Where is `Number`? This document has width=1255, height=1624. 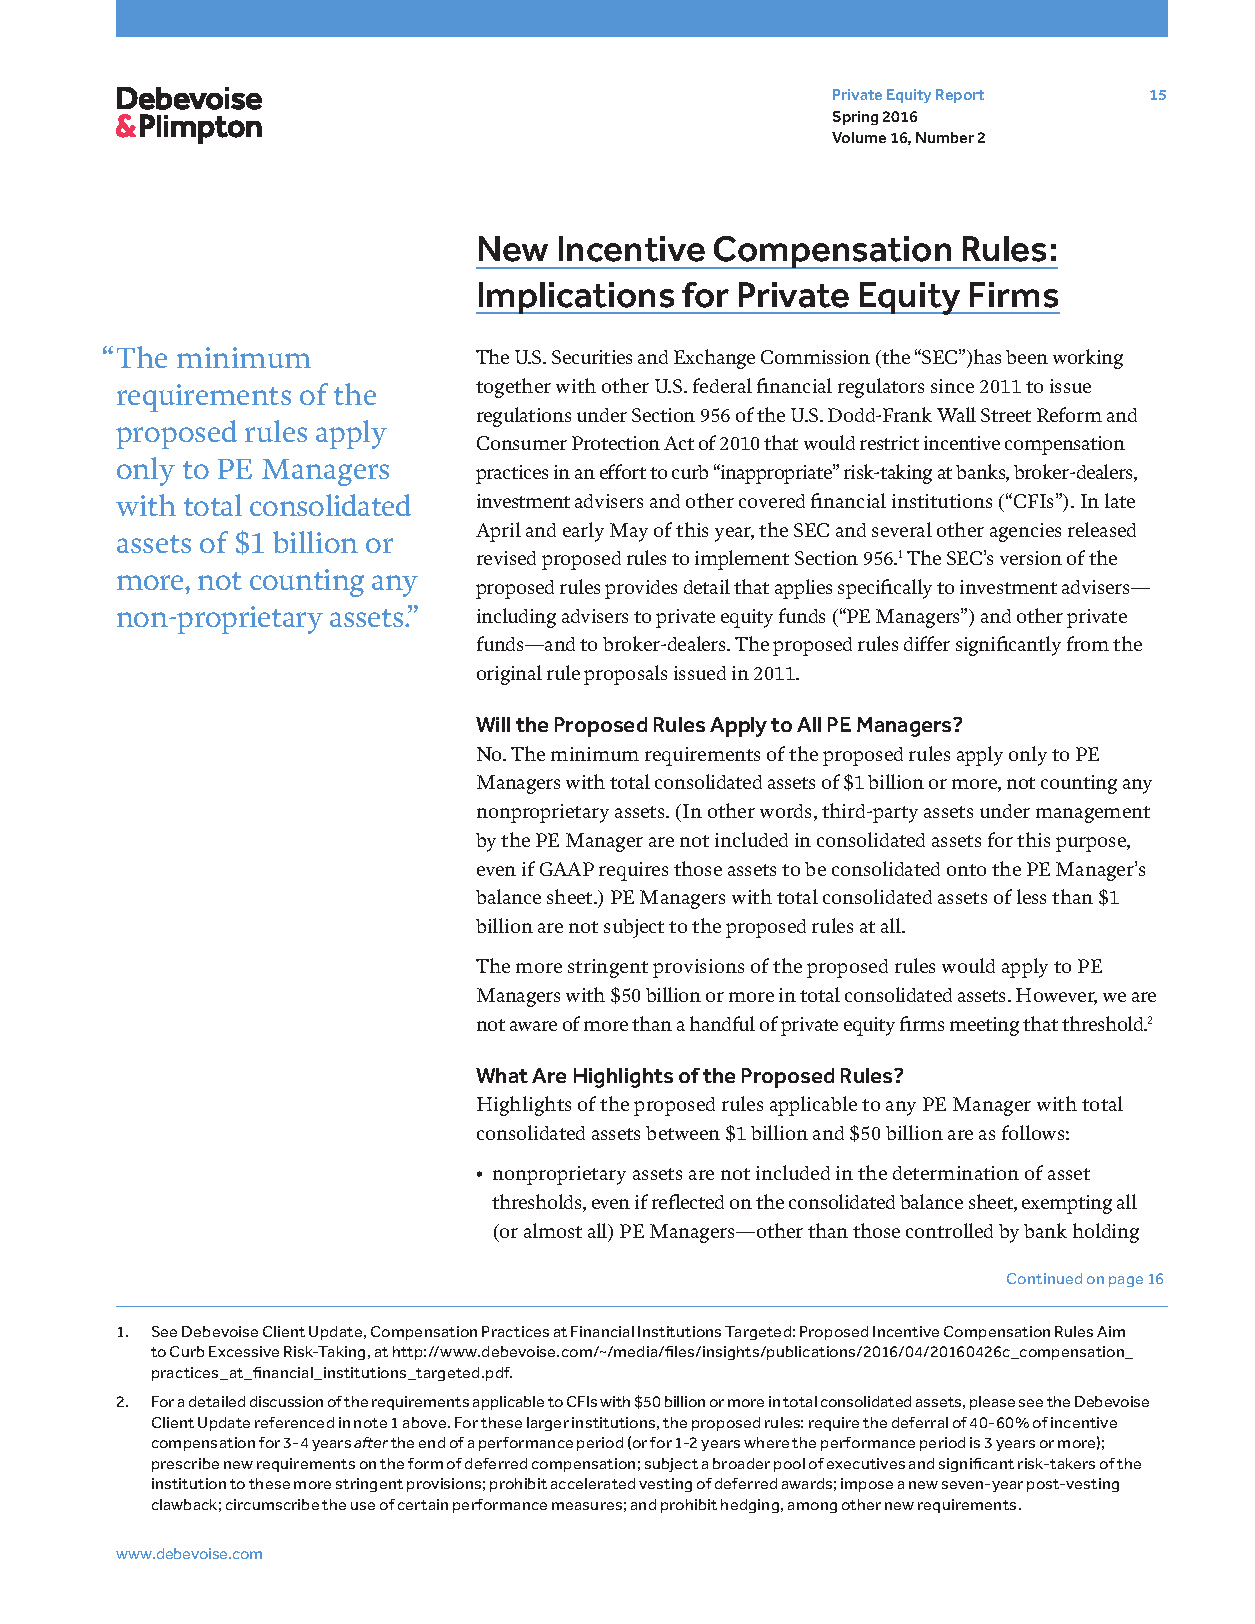 Number is located at coordinates (945, 137).
